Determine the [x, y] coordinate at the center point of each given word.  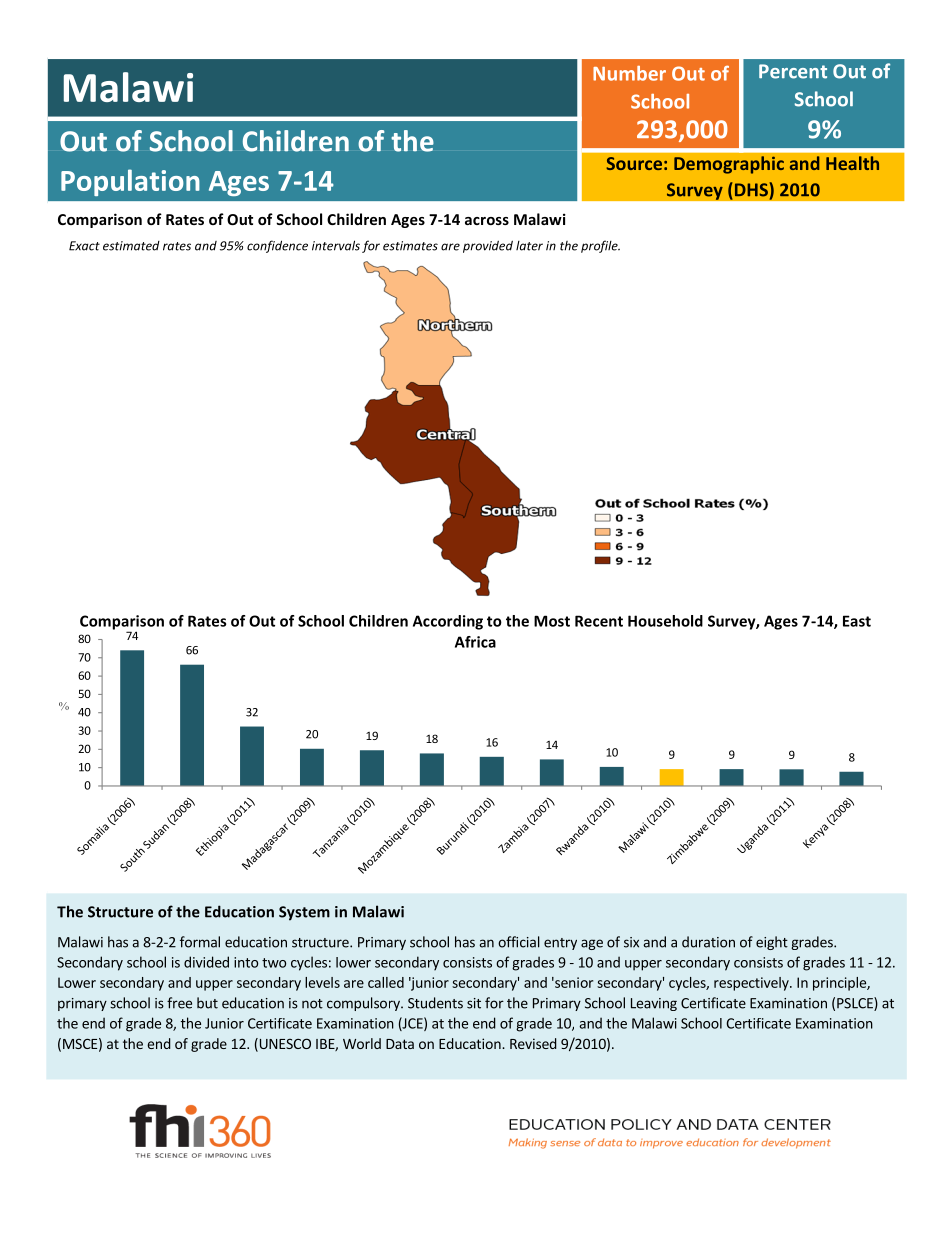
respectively [752, 984]
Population [130, 182]
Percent [793, 71]
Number [629, 73]
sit [474, 1003]
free [179, 1003]
